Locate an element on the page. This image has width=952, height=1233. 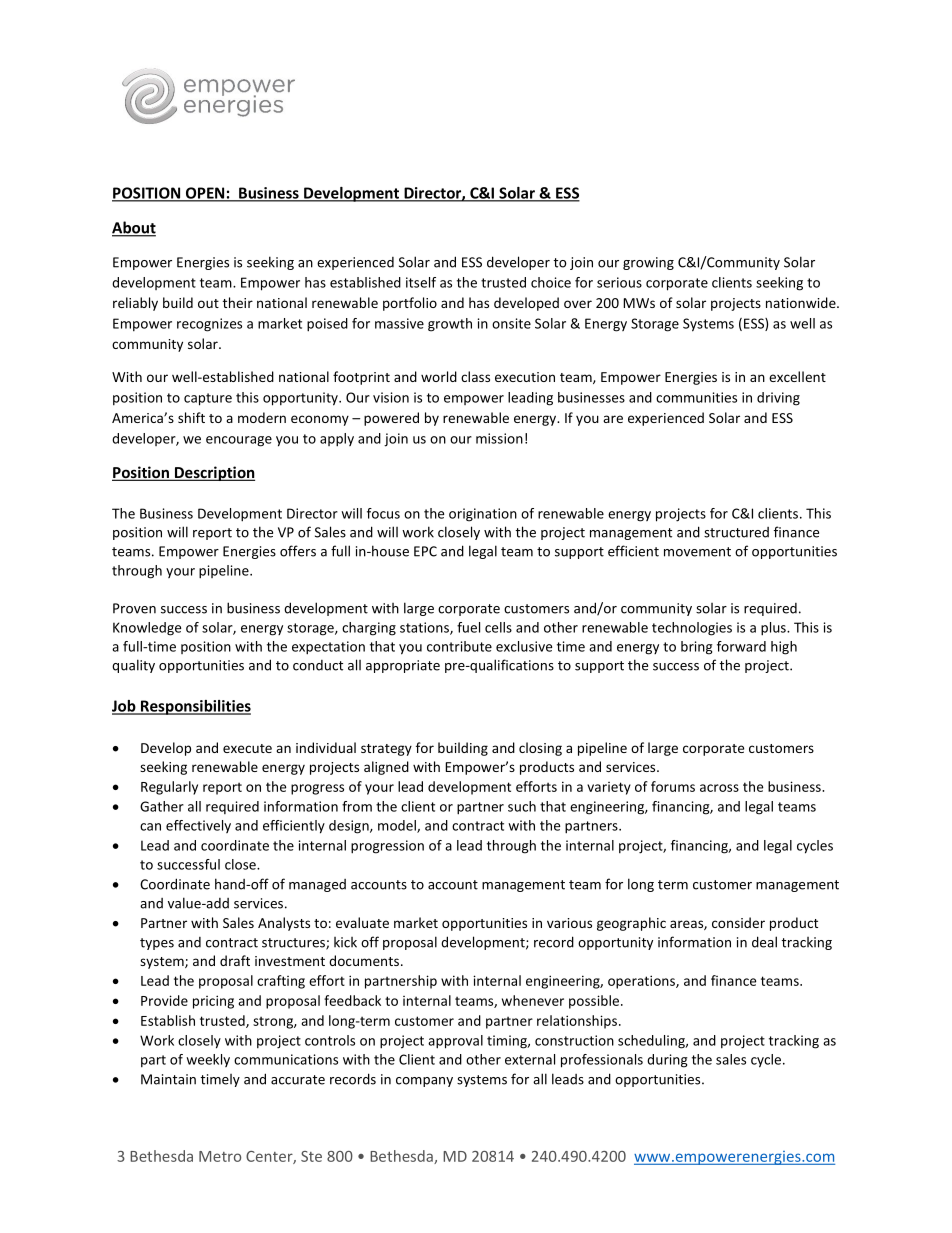
bring is located at coordinates (697, 648).
